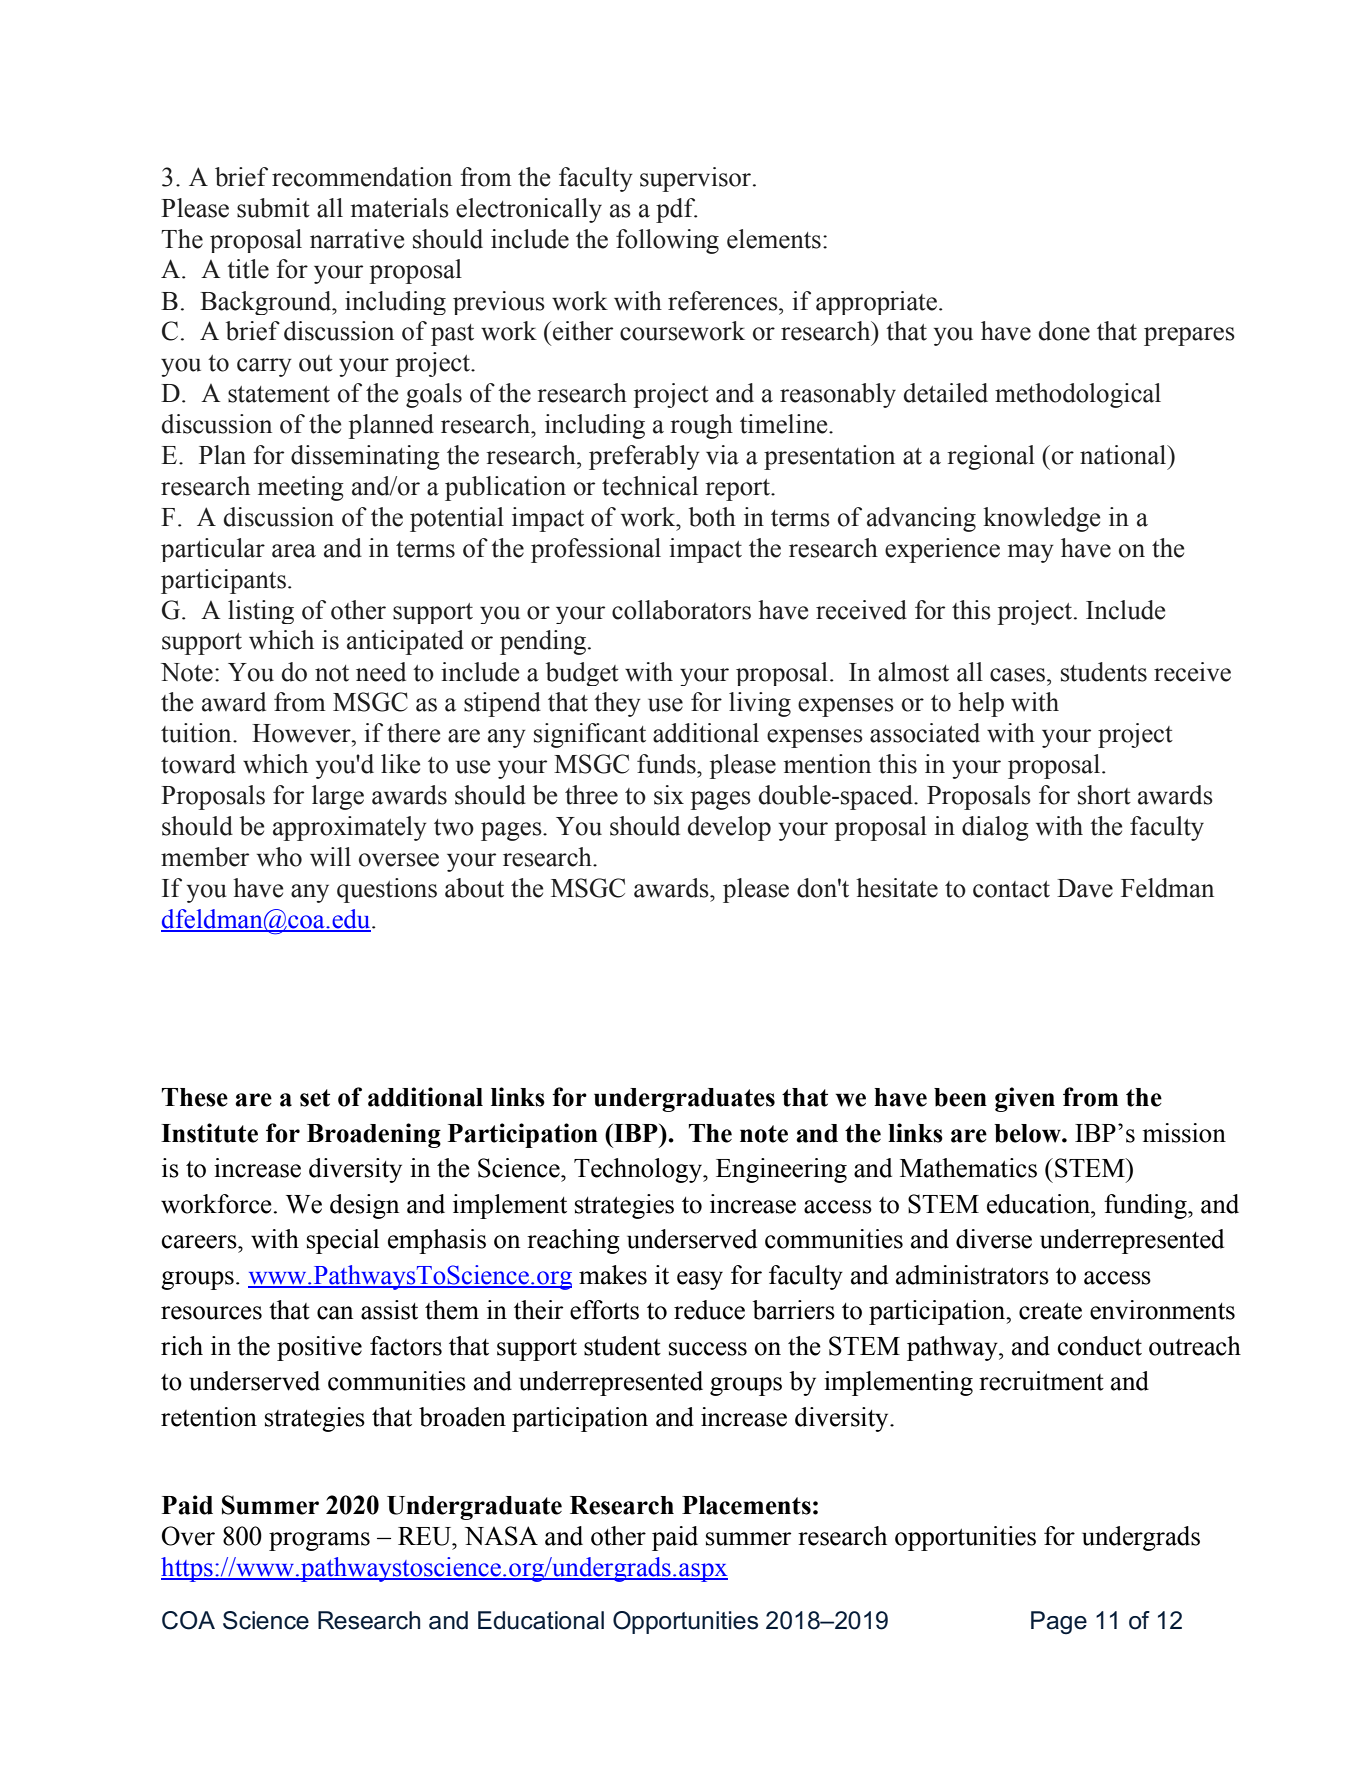 This image has width=1371, height=1774. I want to click on Placements, so click(746, 1505).
